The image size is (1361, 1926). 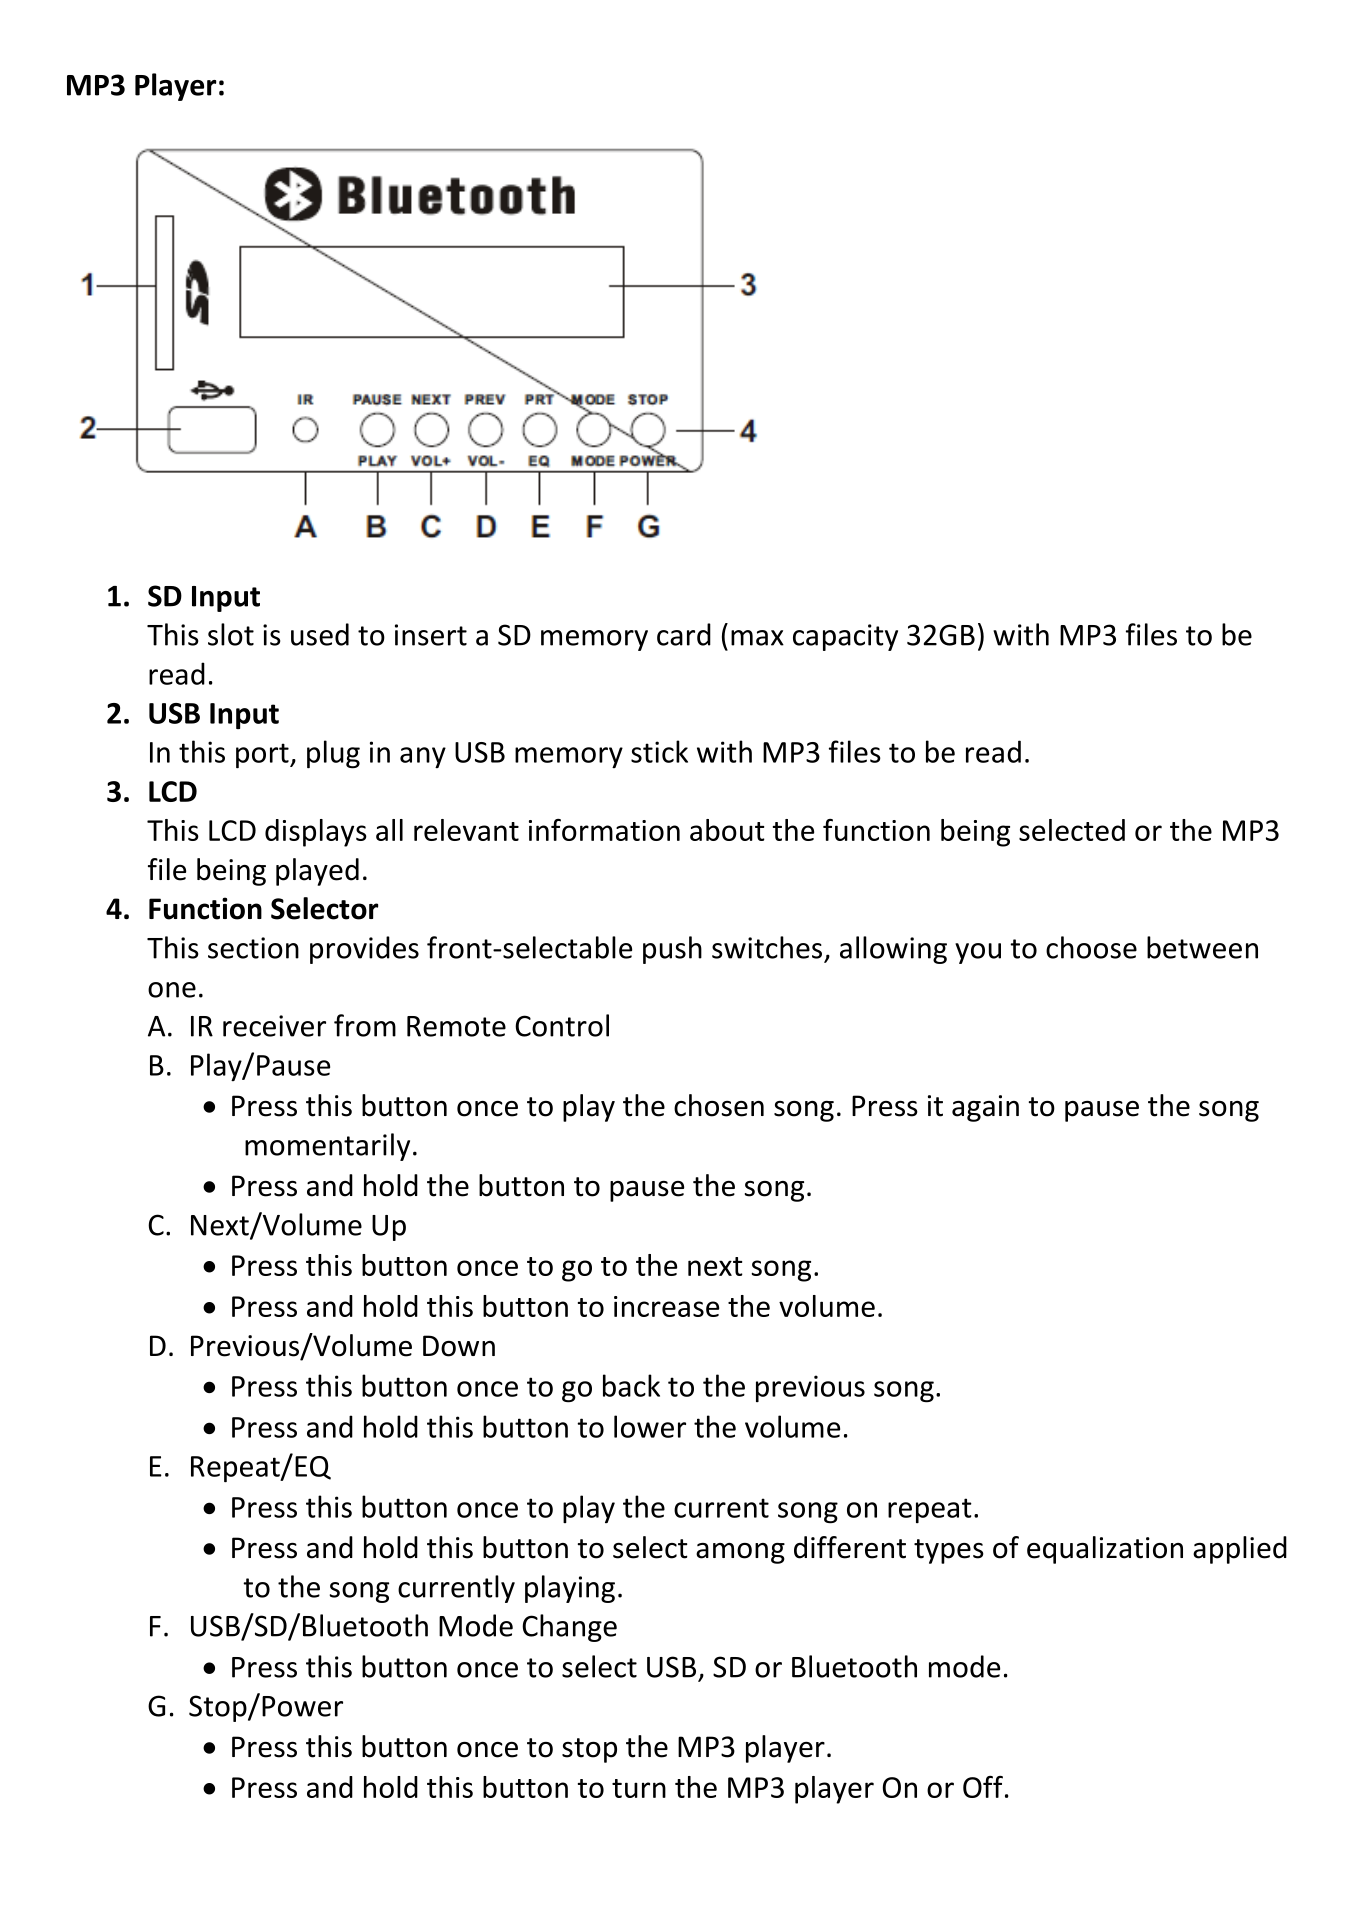 I want to click on card, so click(x=684, y=634).
